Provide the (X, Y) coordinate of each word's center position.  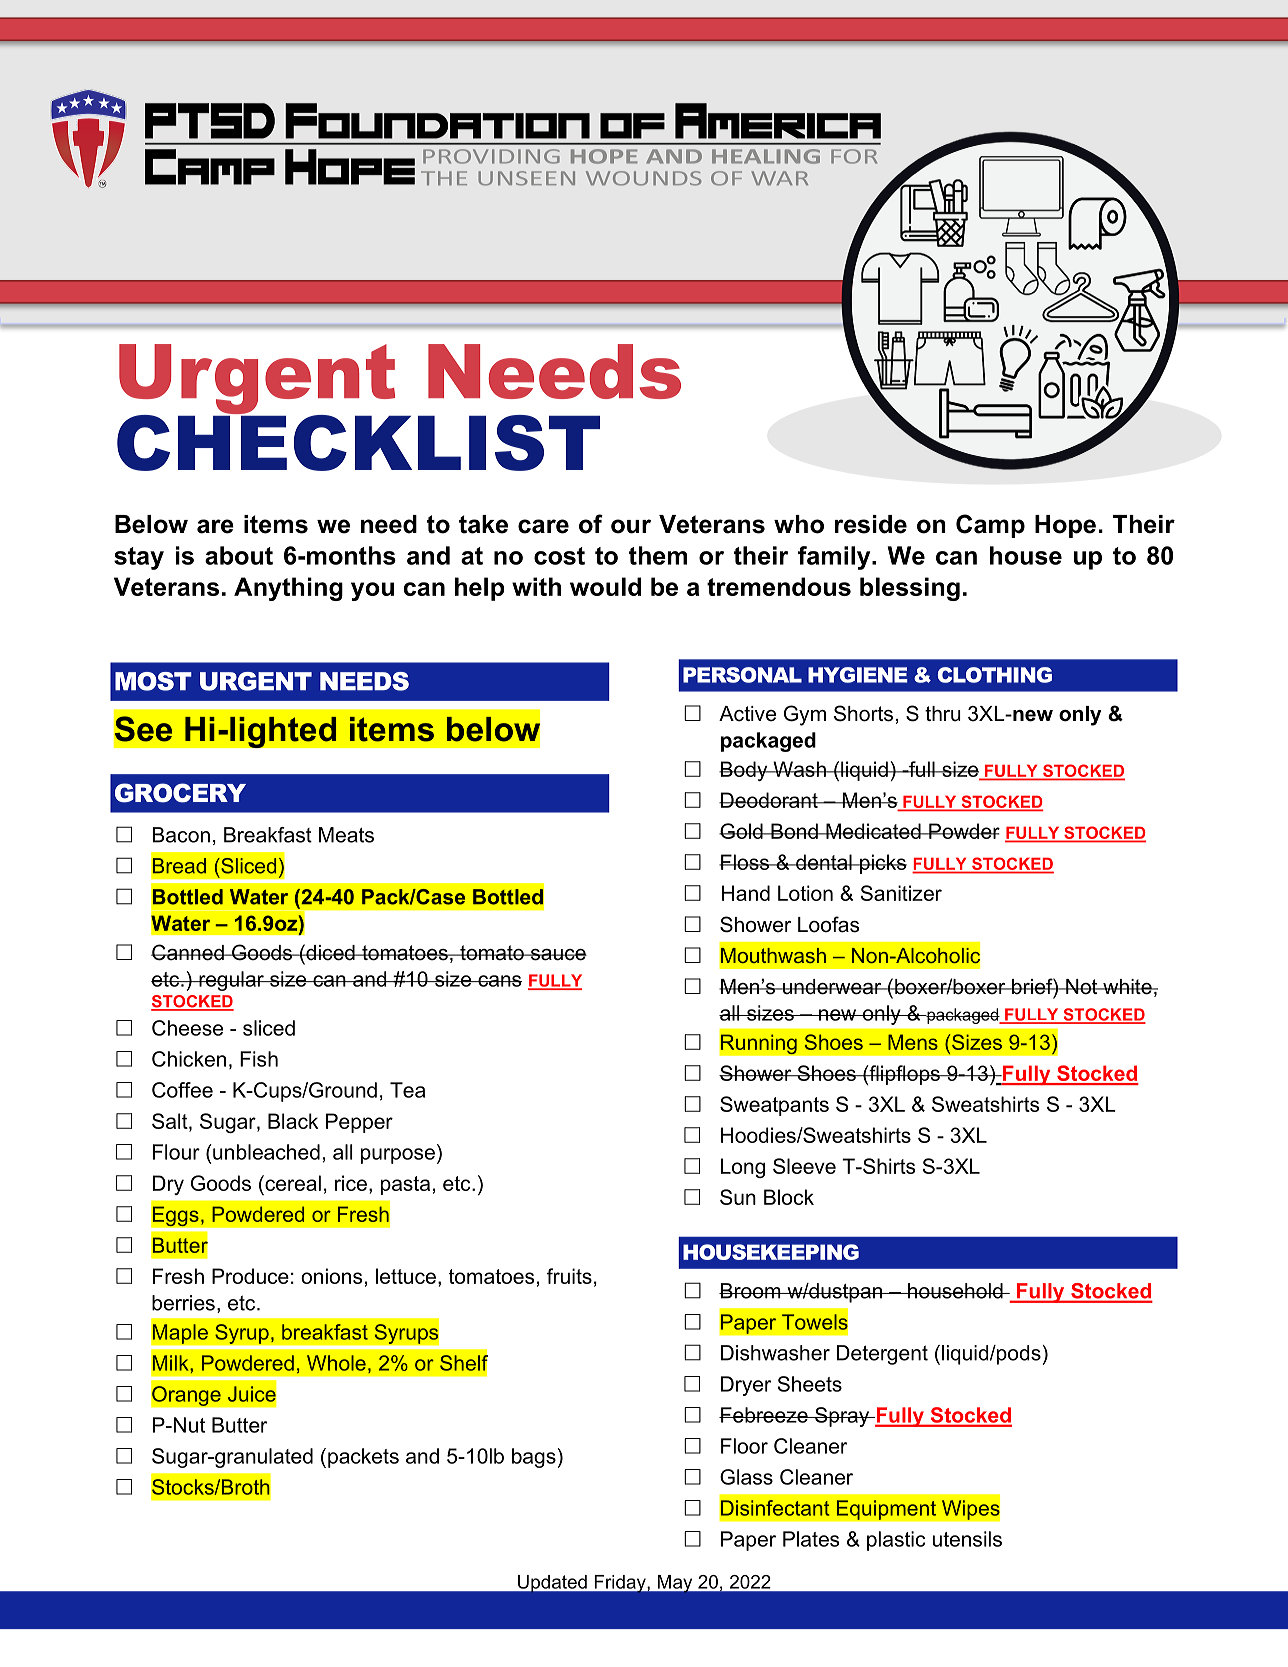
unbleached (265, 1152)
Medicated (873, 831)
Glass (746, 1477)
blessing (910, 589)
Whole (336, 1363)
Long (743, 1168)
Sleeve (804, 1166)
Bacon (181, 835)
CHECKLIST (358, 441)
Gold (742, 831)
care (543, 526)
